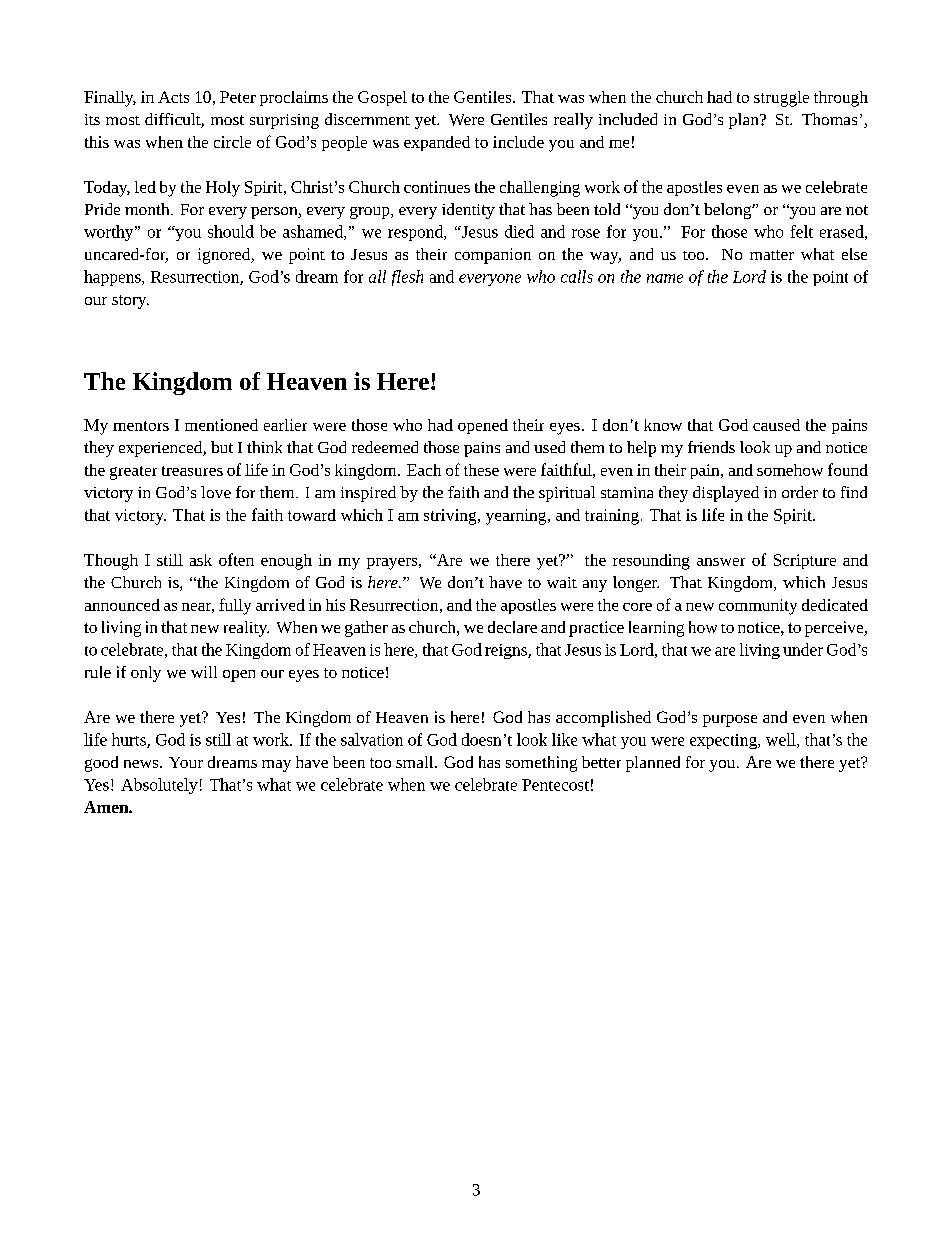 The image size is (952, 1233). What do you see at coordinates (758, 607) in the screenshot?
I see `community` at bounding box center [758, 607].
